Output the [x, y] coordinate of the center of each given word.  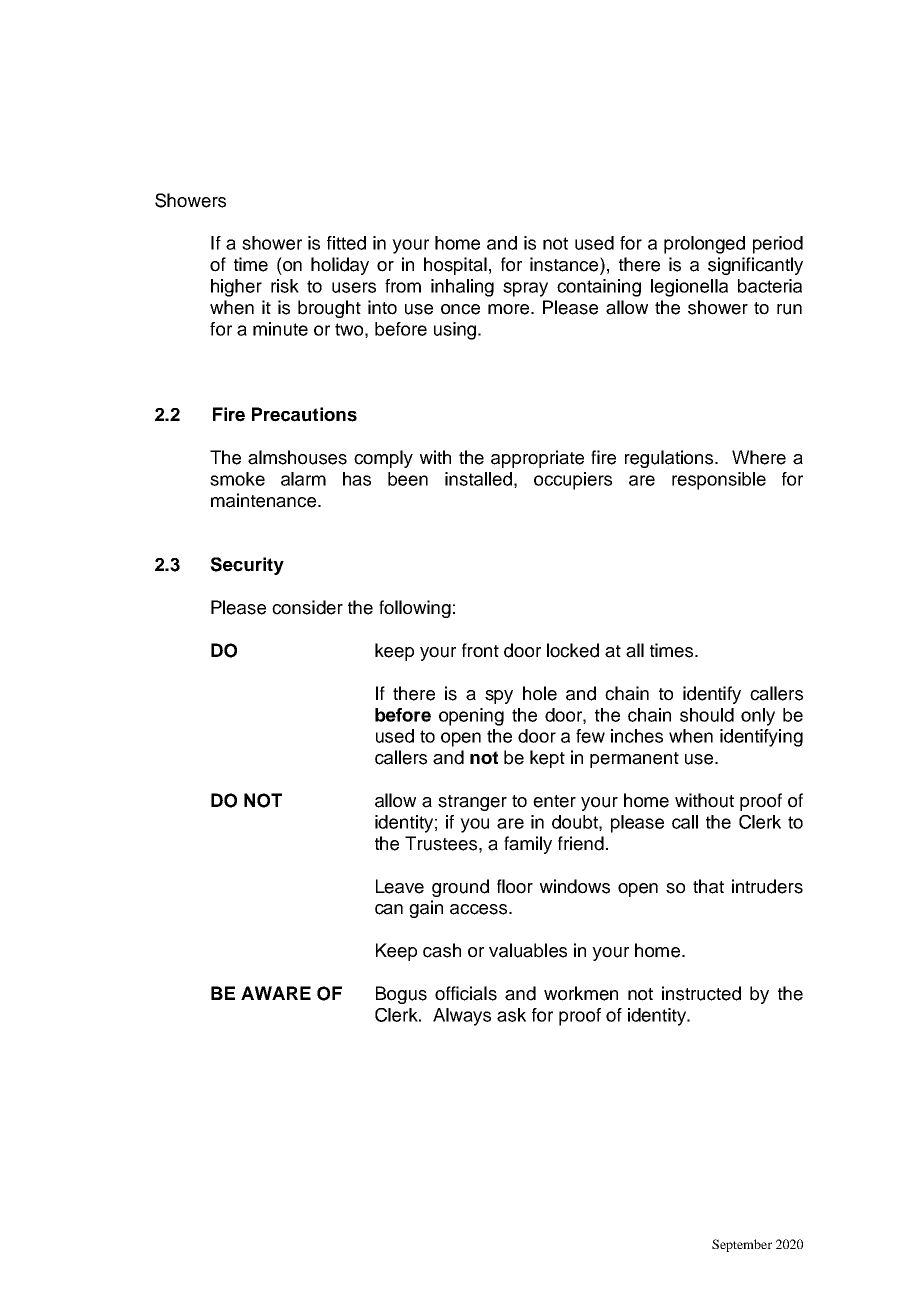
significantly [755, 266]
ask [511, 1015]
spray [525, 289]
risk [285, 286]
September [742, 1245]
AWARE [276, 993]
